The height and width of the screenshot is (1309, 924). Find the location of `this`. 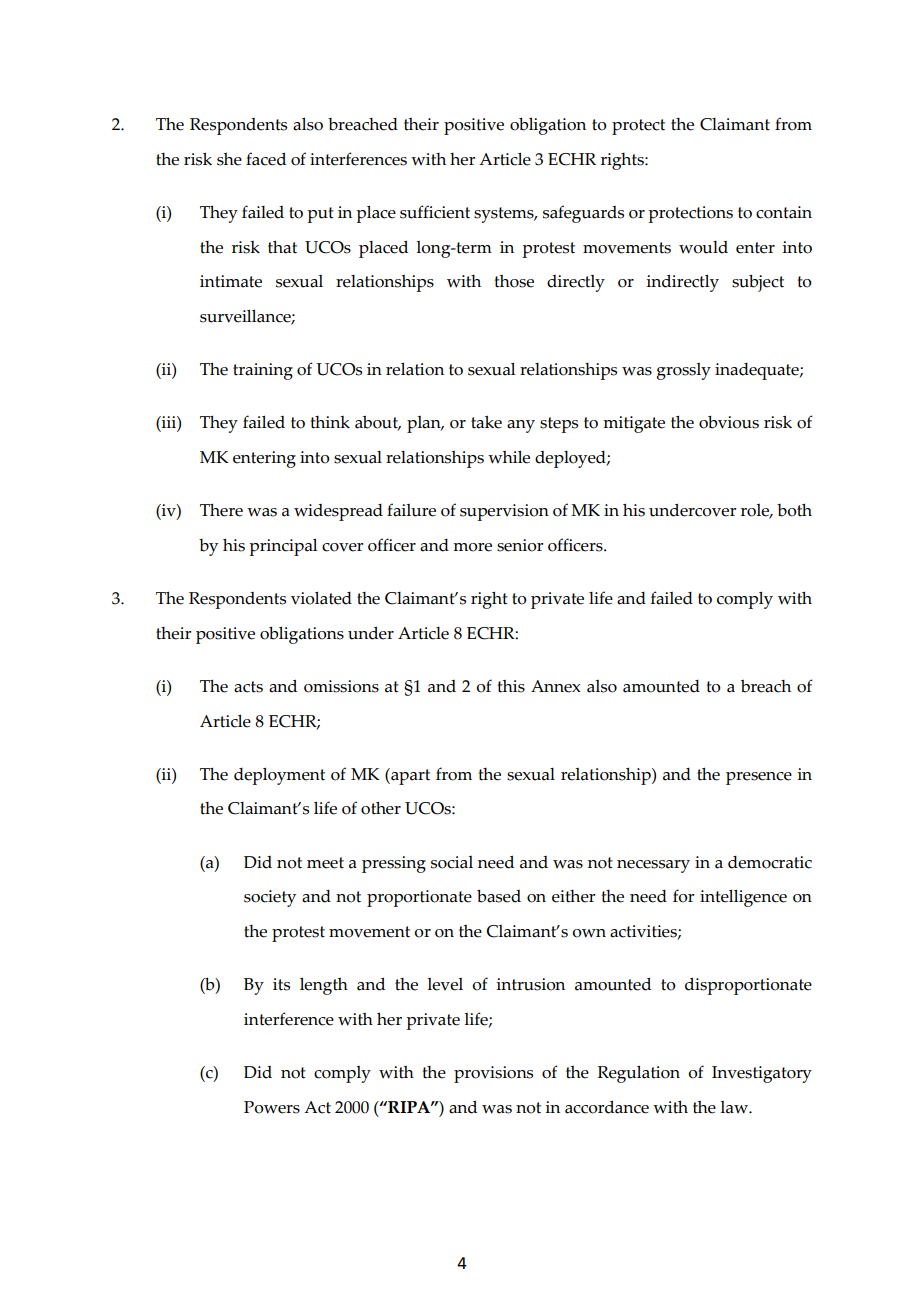

this is located at coordinates (511, 686).
